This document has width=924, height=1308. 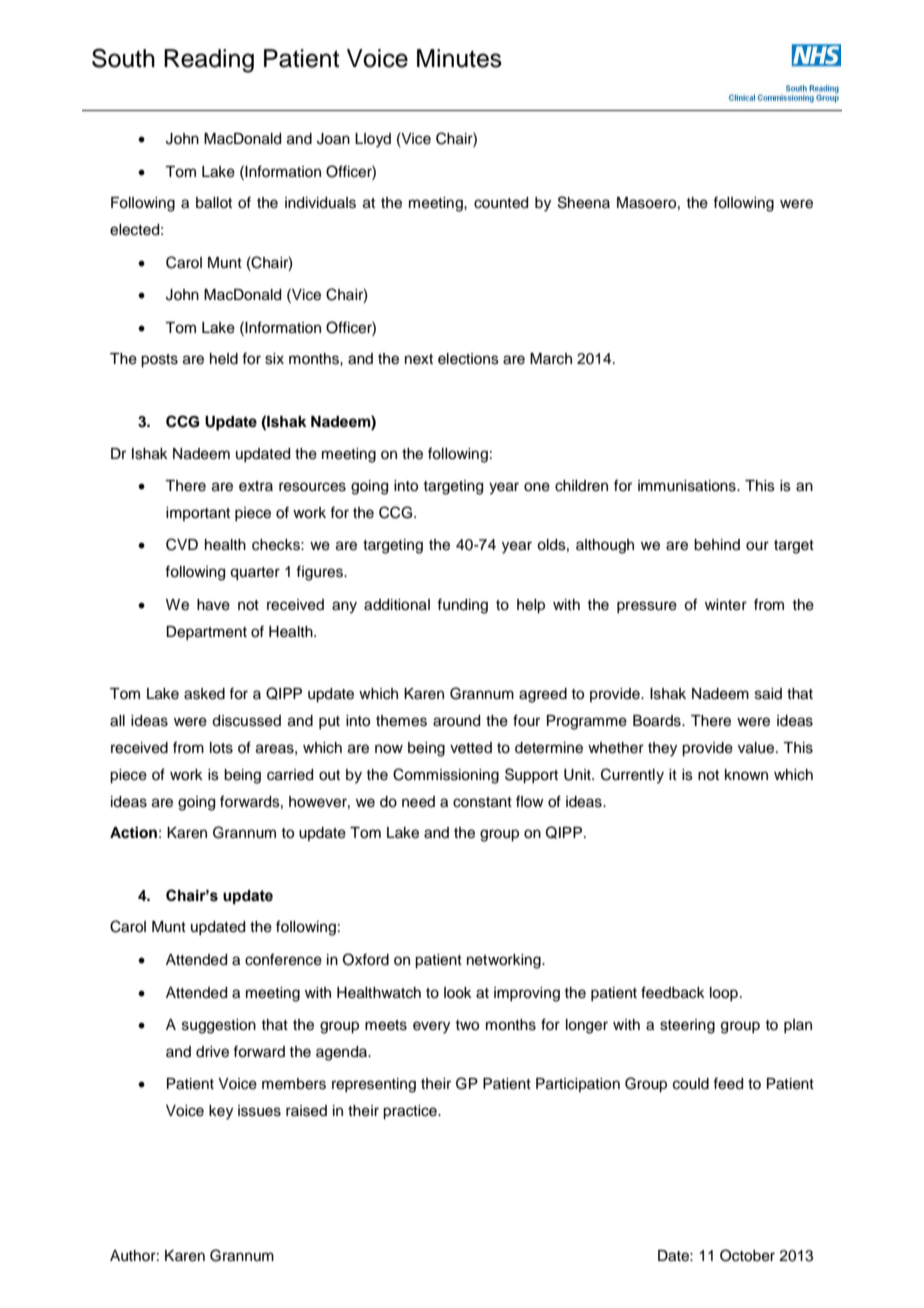 What do you see at coordinates (198, 514) in the document?
I see `important` at bounding box center [198, 514].
